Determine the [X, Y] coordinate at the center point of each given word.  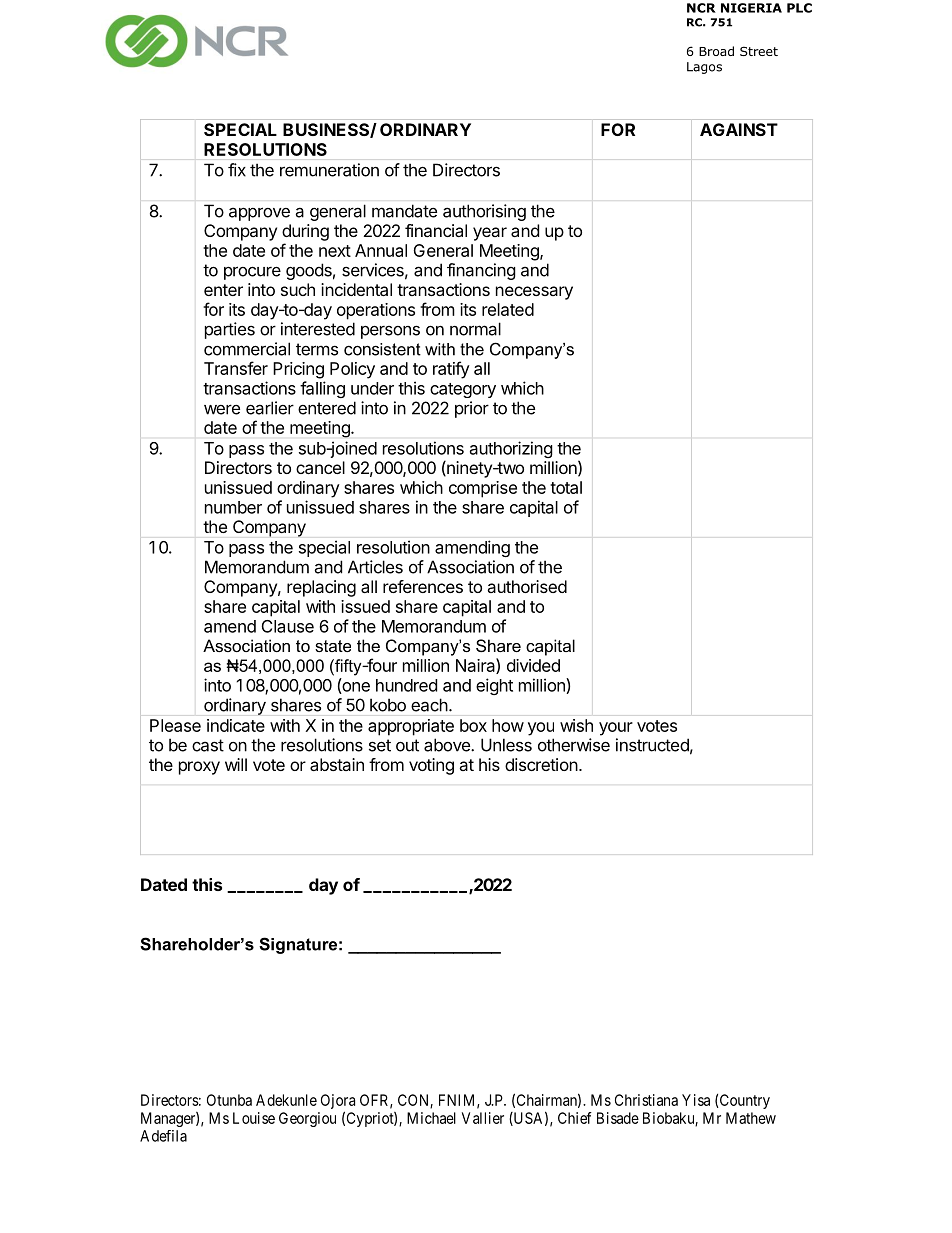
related [508, 309]
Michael [431, 1118]
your [616, 729]
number [233, 507]
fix [237, 170]
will [236, 764]
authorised [527, 586]
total [566, 487]
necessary [534, 293]
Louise [254, 1118]
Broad [716, 51]
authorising [484, 212]
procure [252, 273]
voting [431, 766]
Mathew [751, 1118]
